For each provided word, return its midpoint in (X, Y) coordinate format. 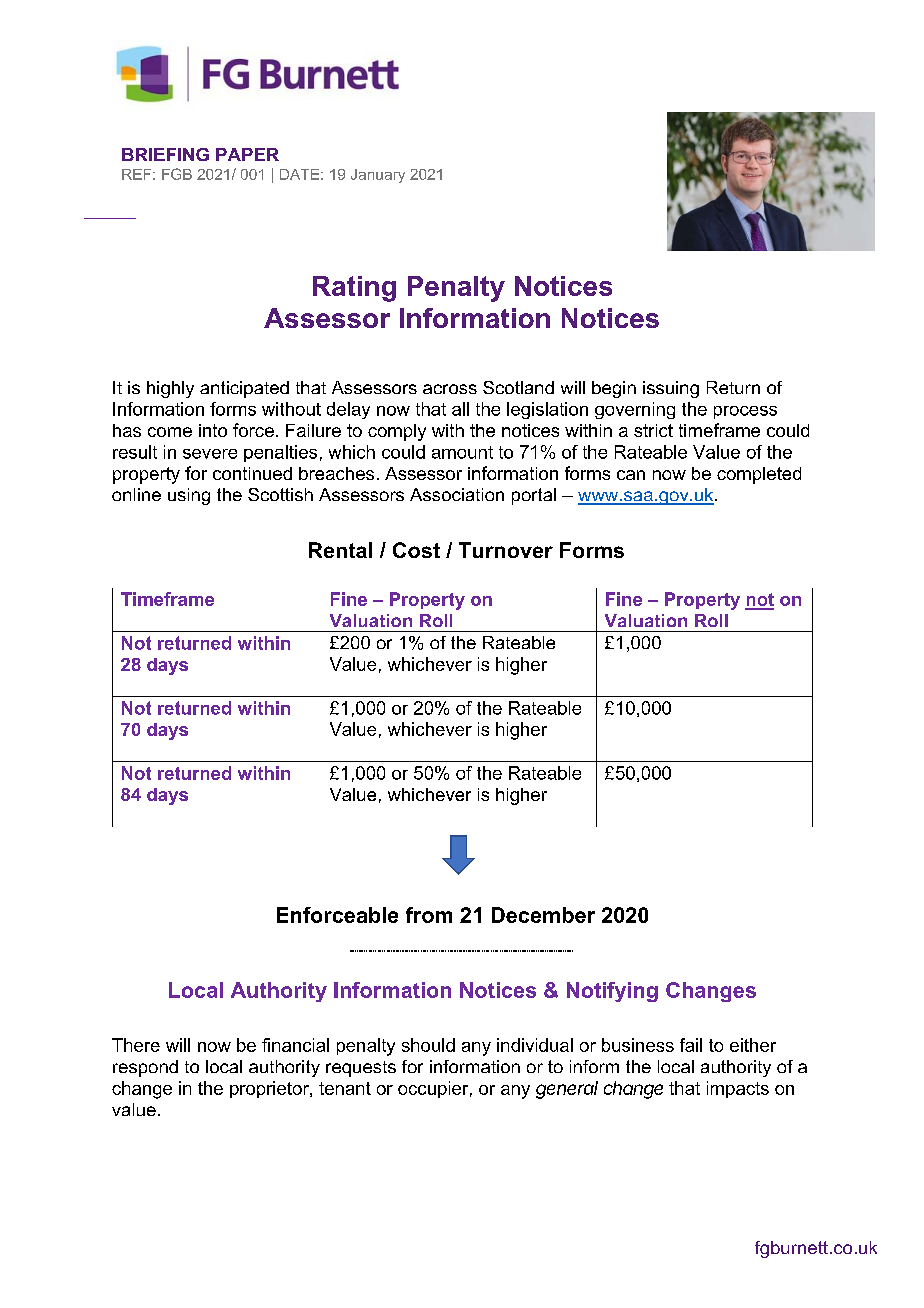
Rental (340, 550)
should (428, 1045)
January (378, 176)
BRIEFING (165, 154)
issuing (671, 389)
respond (145, 1068)
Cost (416, 550)
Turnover (506, 550)
